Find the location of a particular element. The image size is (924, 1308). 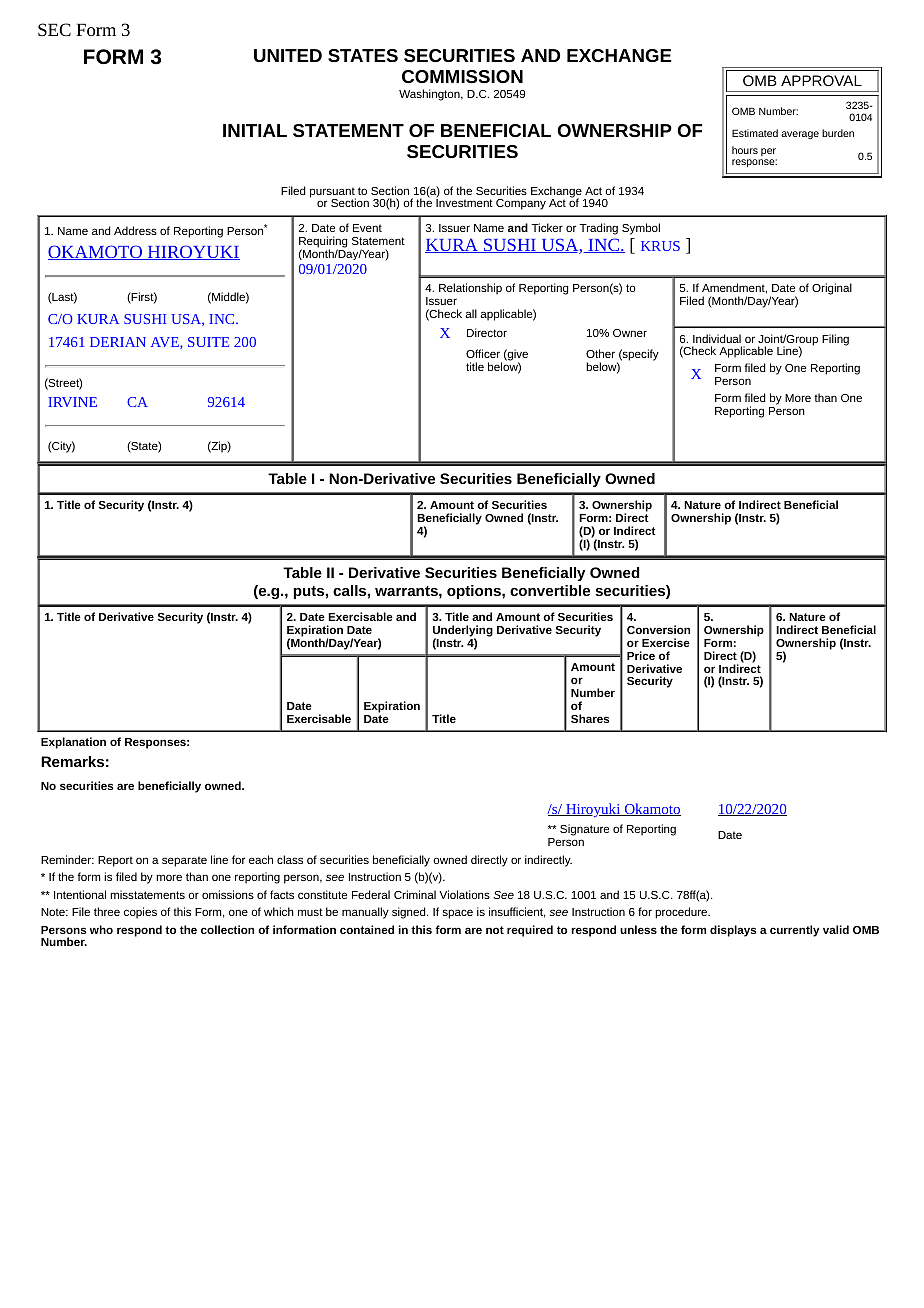

Individual is located at coordinates (717, 338).
